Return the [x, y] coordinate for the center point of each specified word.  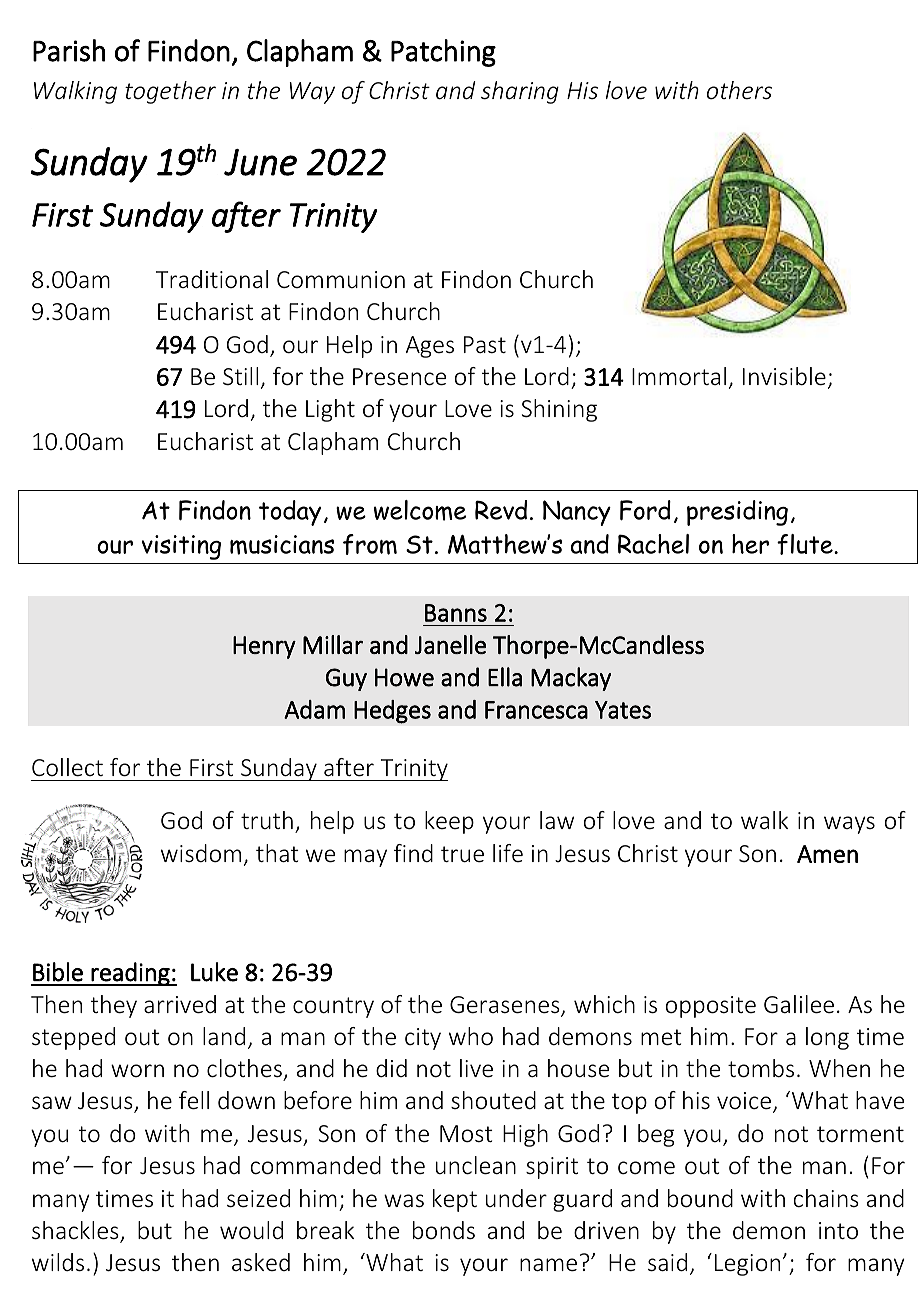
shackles [76, 1231]
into [838, 1231]
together [170, 92]
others [739, 90]
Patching [443, 53]
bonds [444, 1230]
